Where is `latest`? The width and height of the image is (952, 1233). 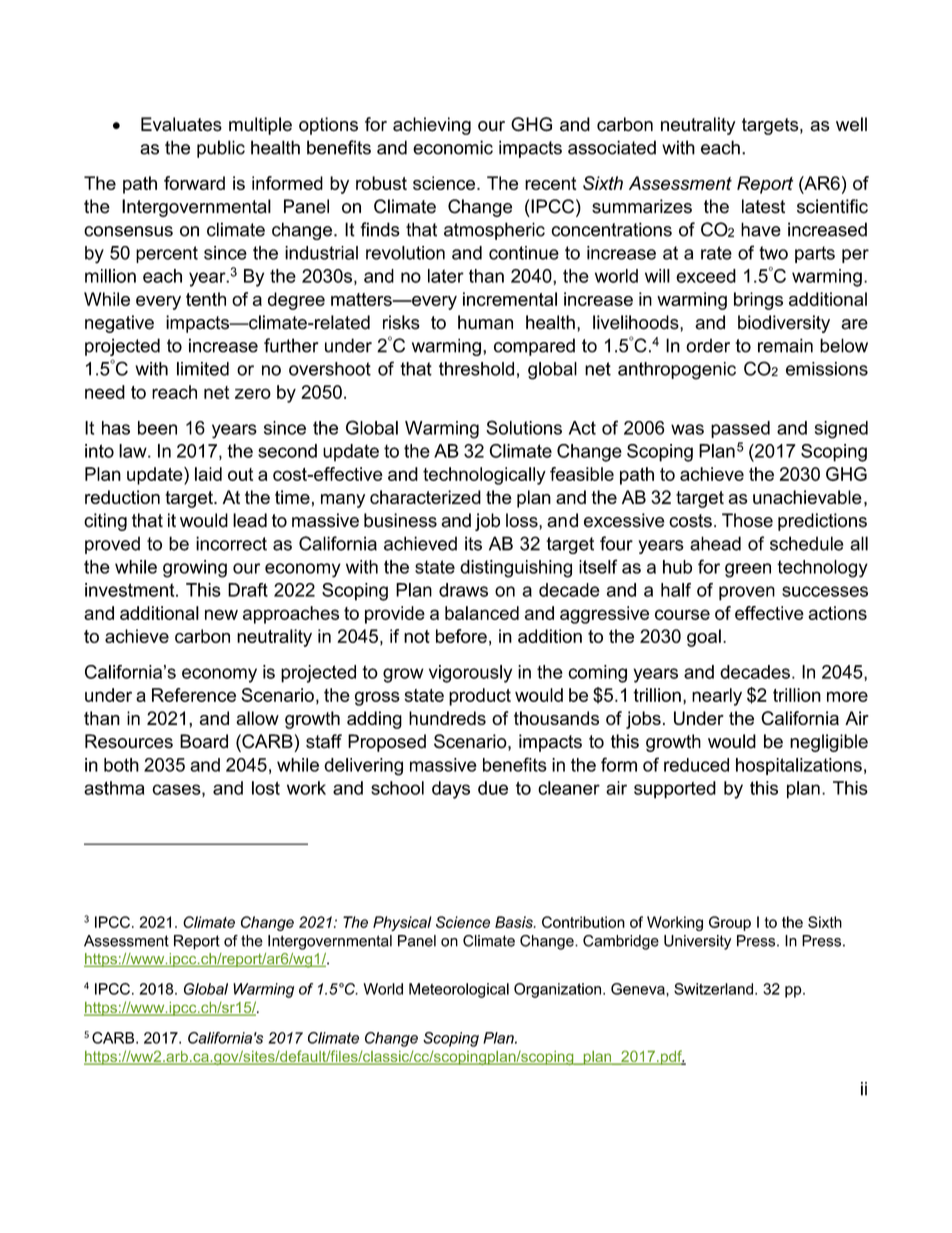 latest is located at coordinates (763, 206).
